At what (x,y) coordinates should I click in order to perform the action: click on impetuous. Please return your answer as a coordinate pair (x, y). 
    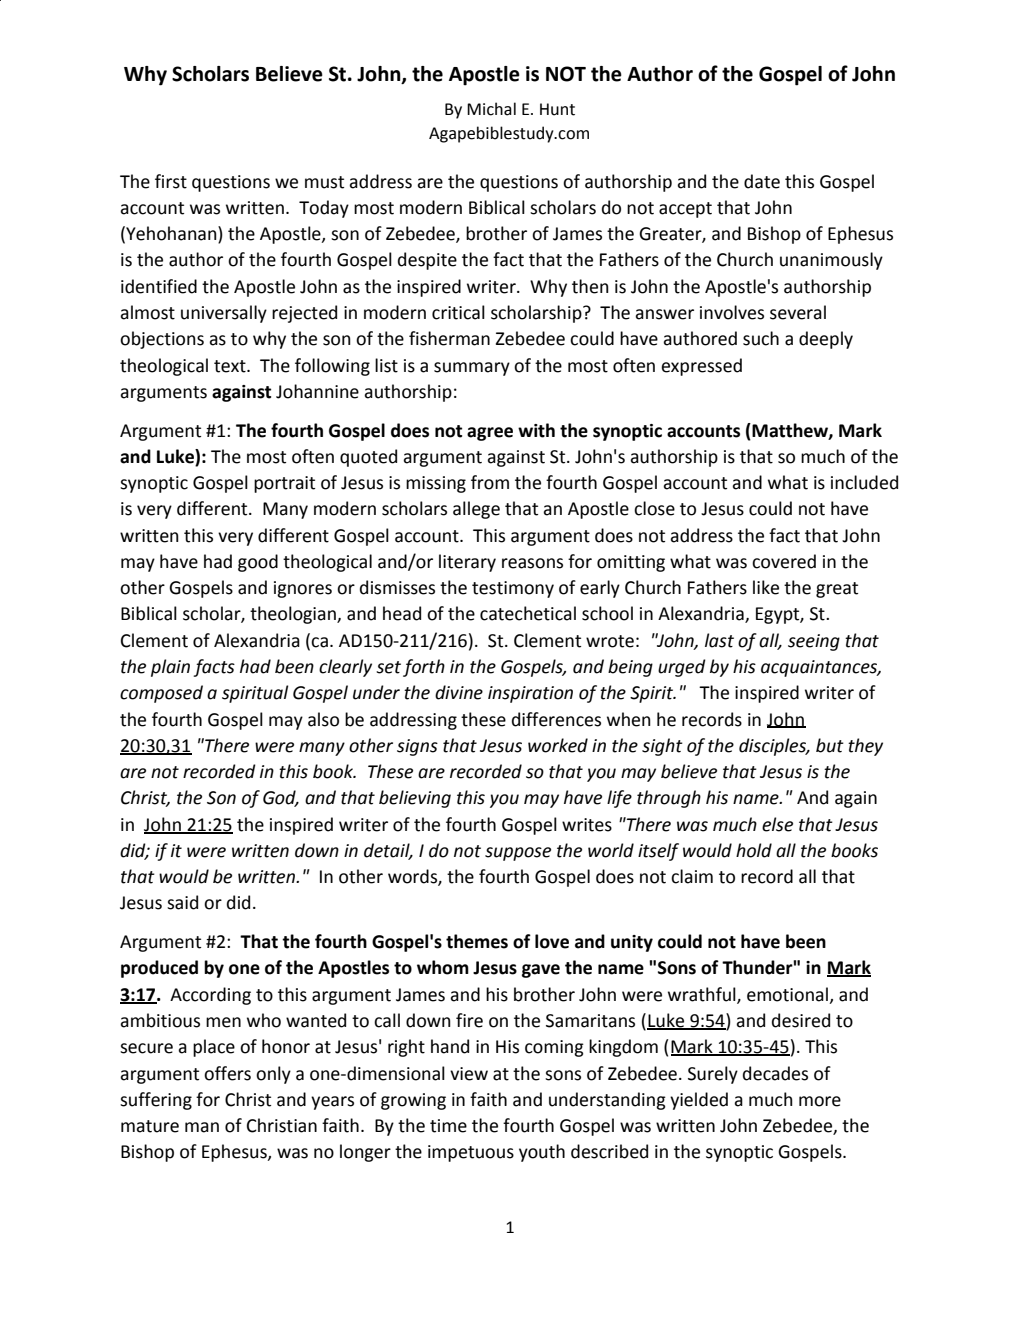
    Looking at the image, I should click on (471, 1153).
